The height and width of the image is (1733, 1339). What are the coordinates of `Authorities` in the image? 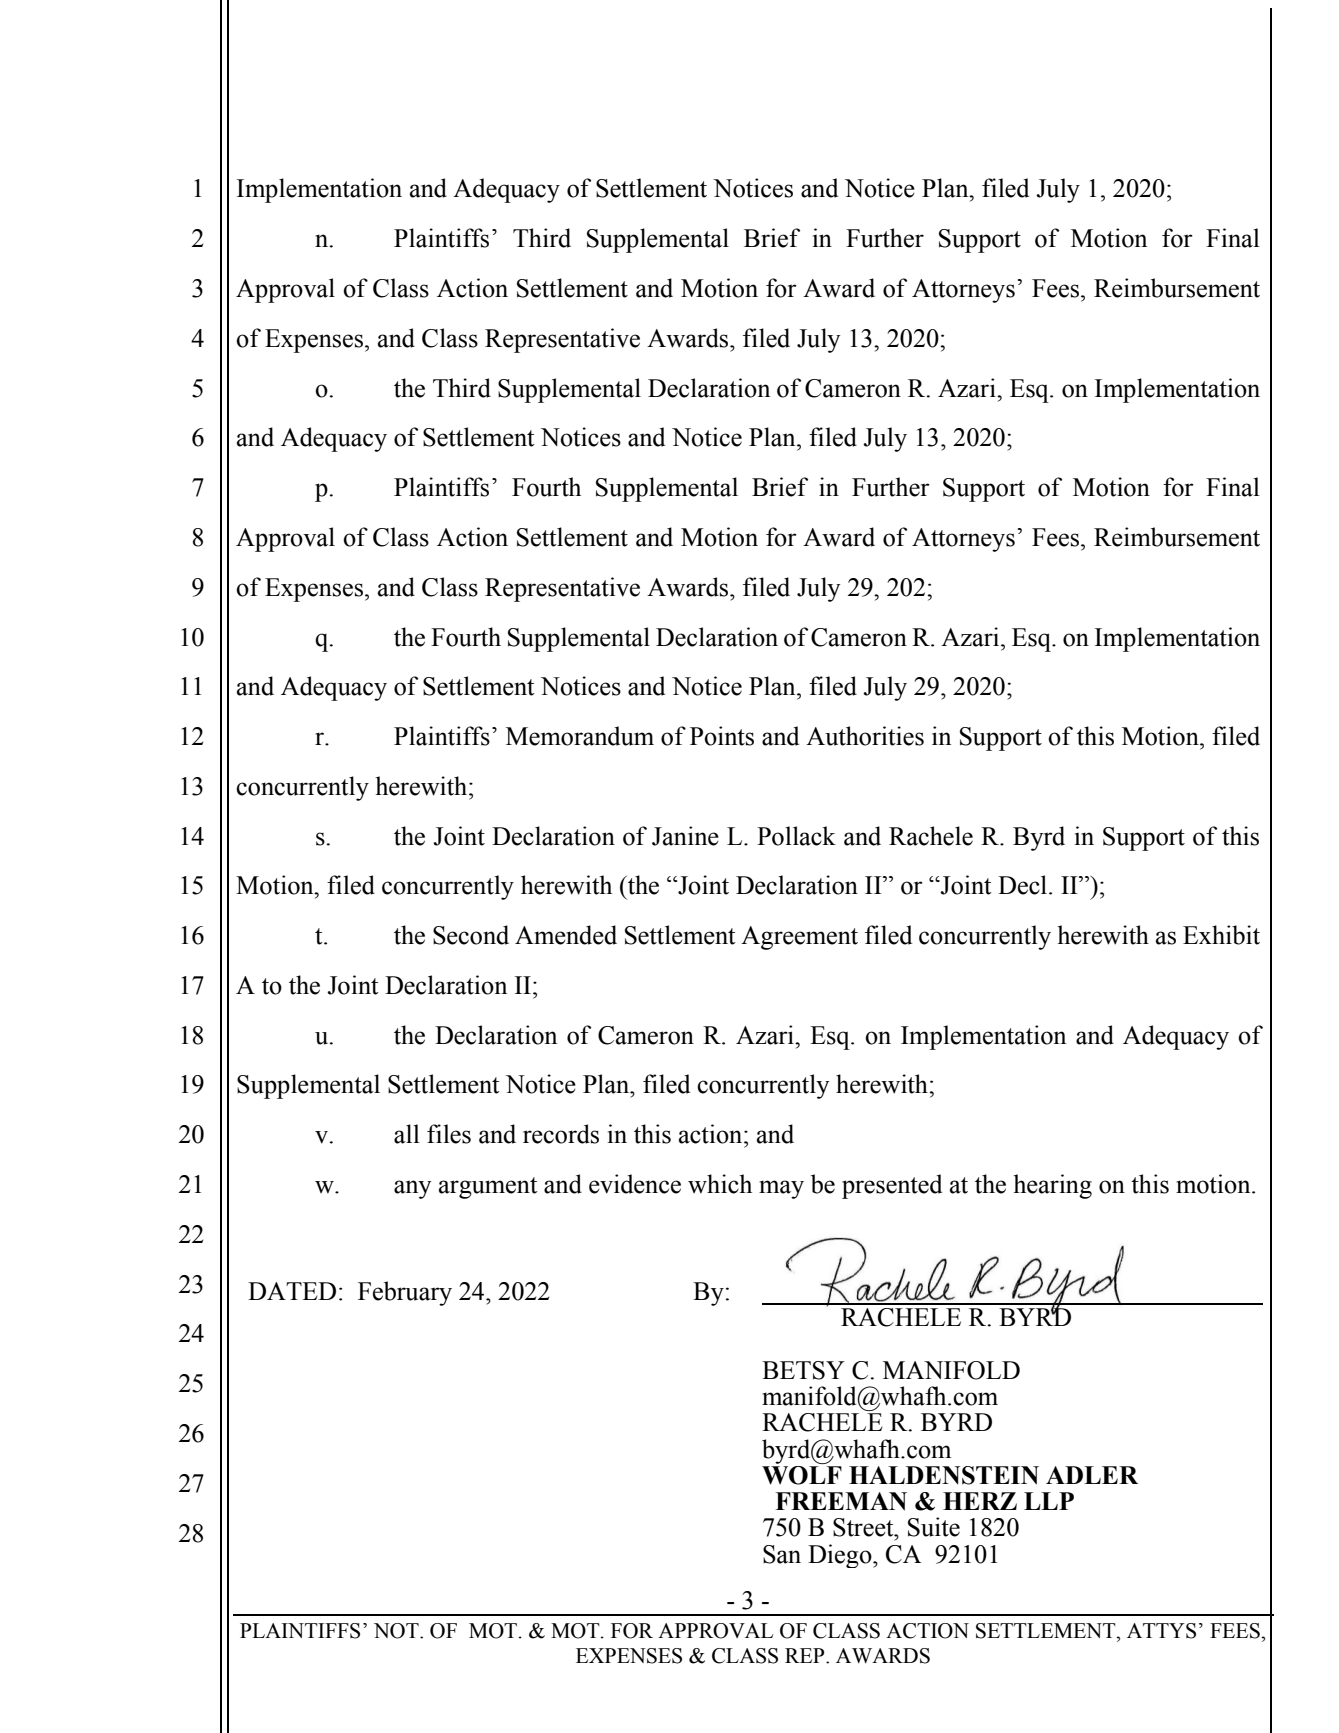 It's located at (865, 736).
